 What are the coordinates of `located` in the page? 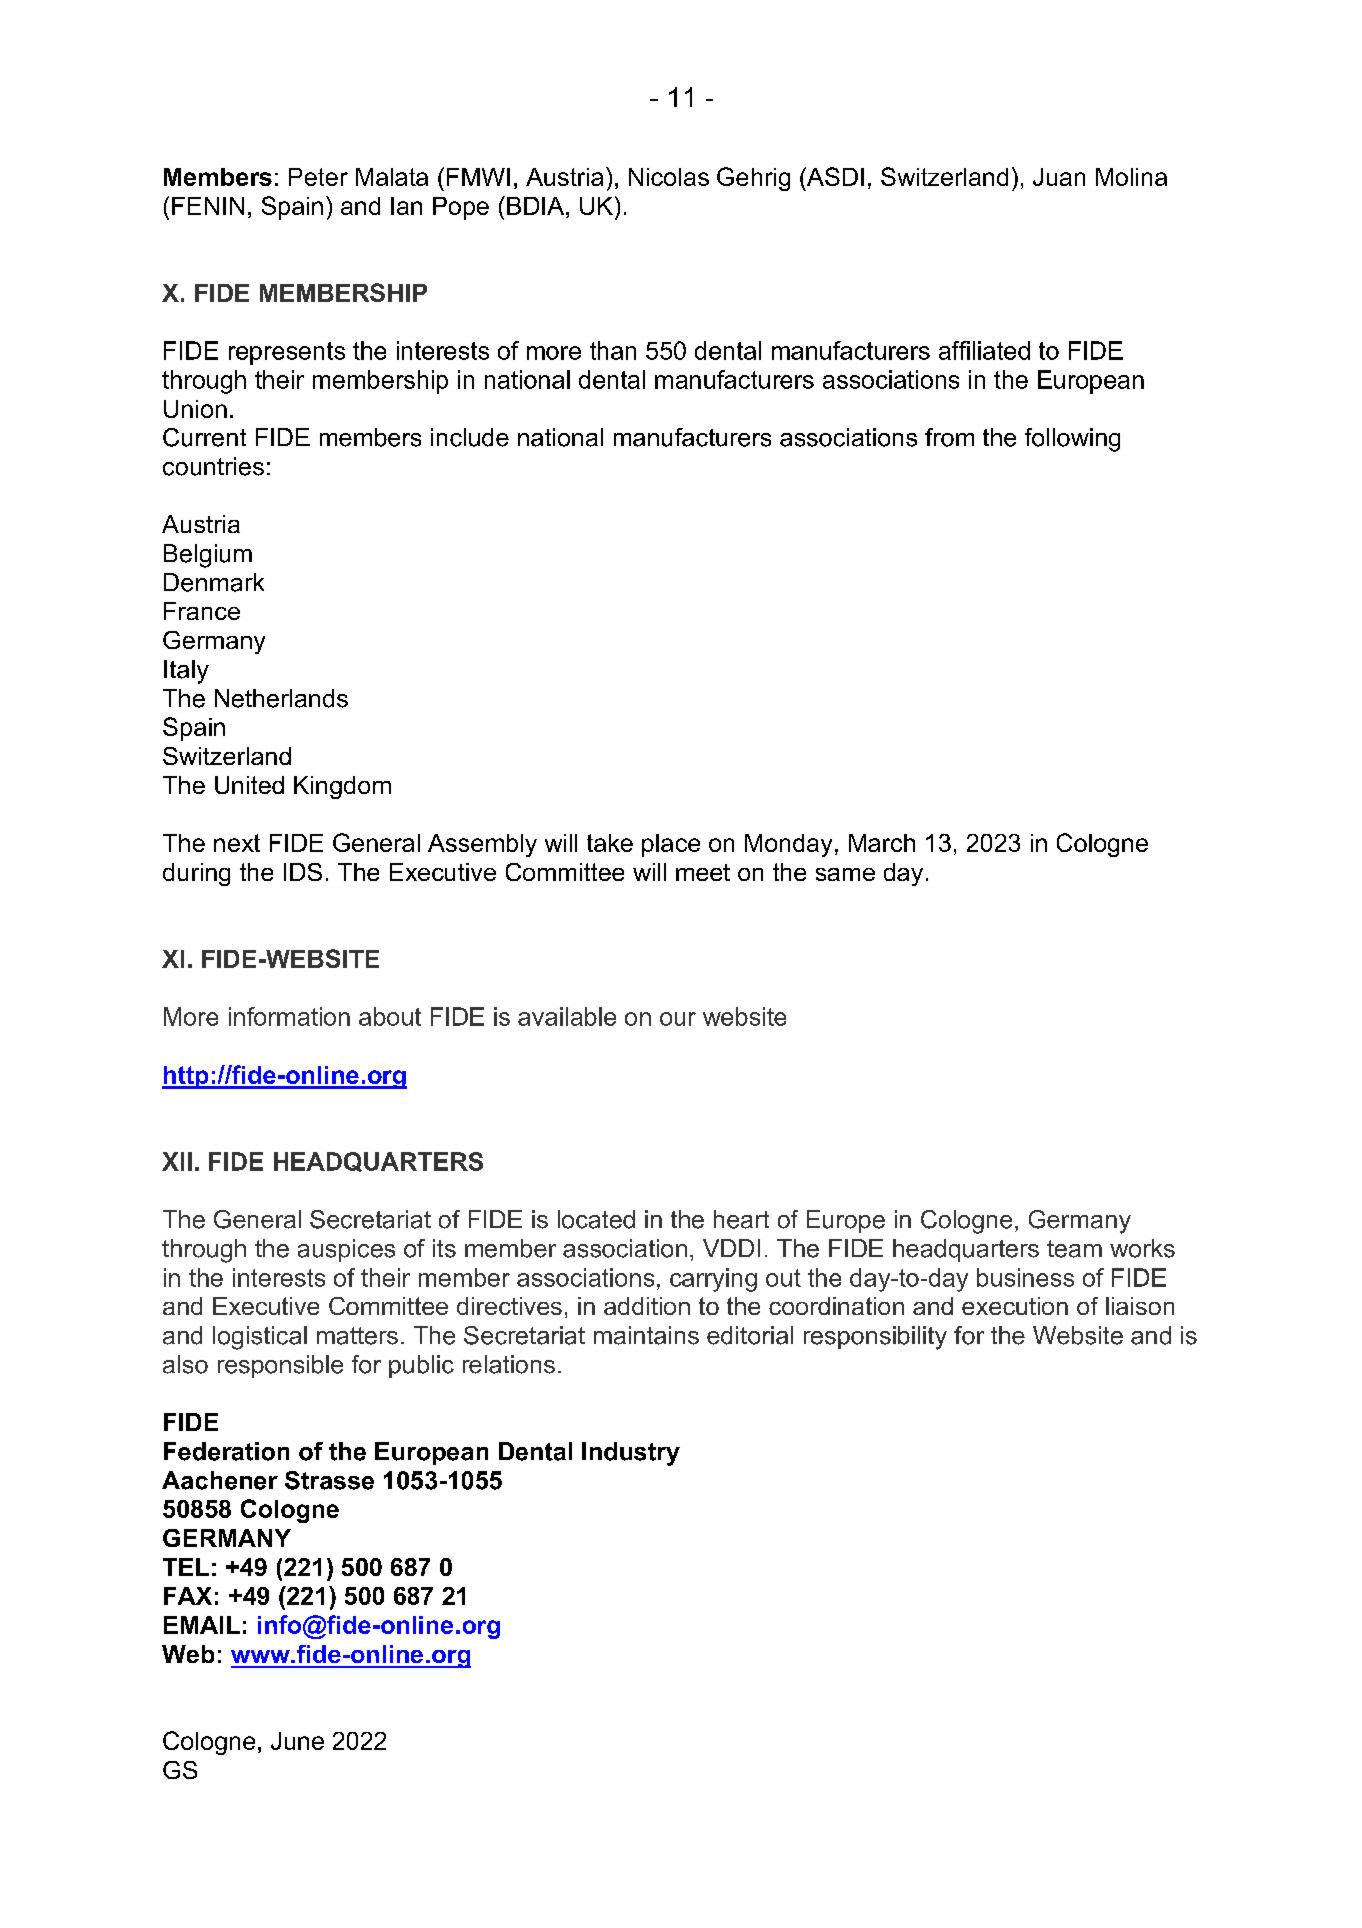 It's located at (596, 1219).
